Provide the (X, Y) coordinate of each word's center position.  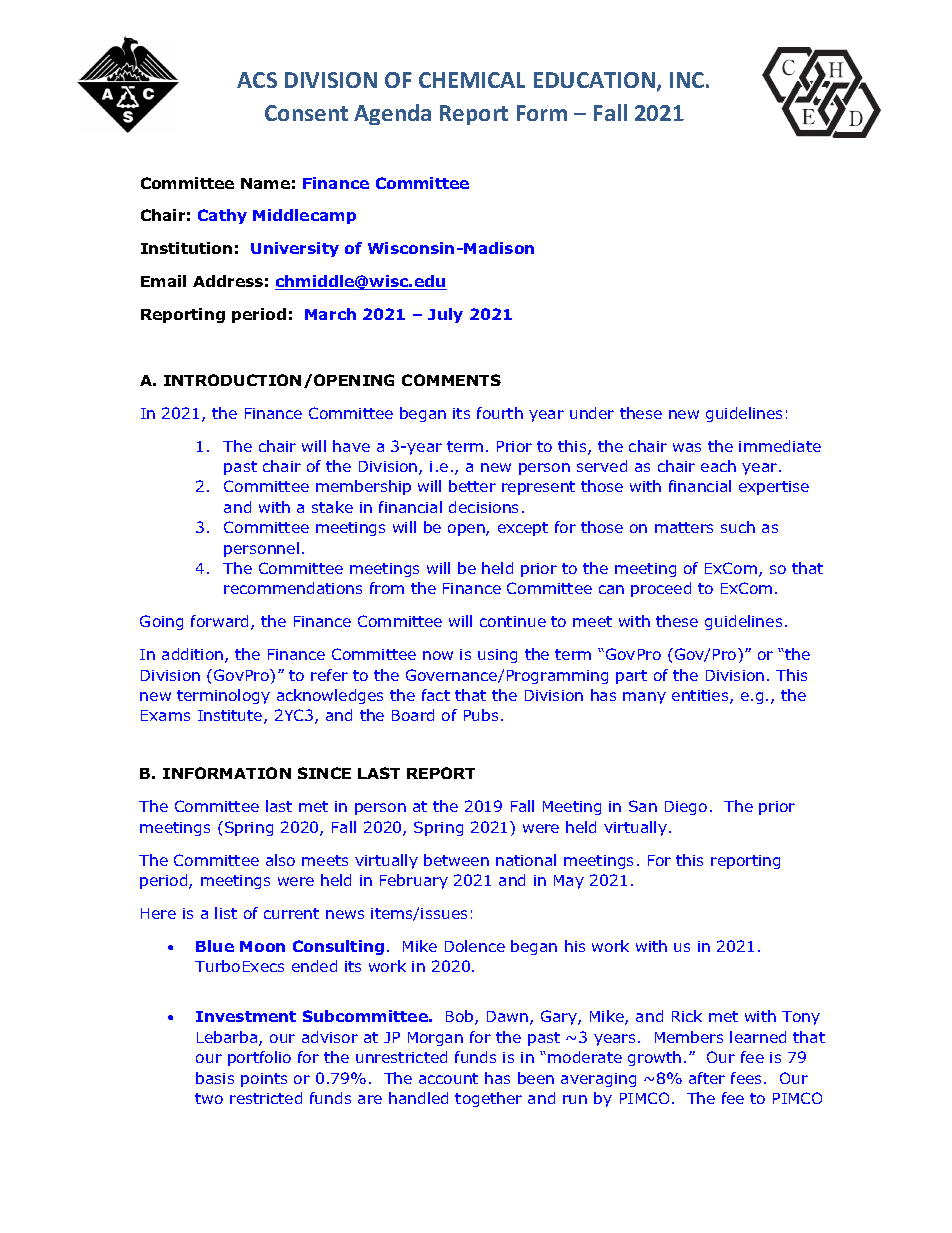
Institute (231, 717)
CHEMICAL (472, 80)
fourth (500, 413)
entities (701, 697)
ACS (257, 80)
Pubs (481, 715)
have (351, 446)
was (687, 447)
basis (215, 1078)
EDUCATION (594, 80)
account (448, 1078)
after (707, 1078)
